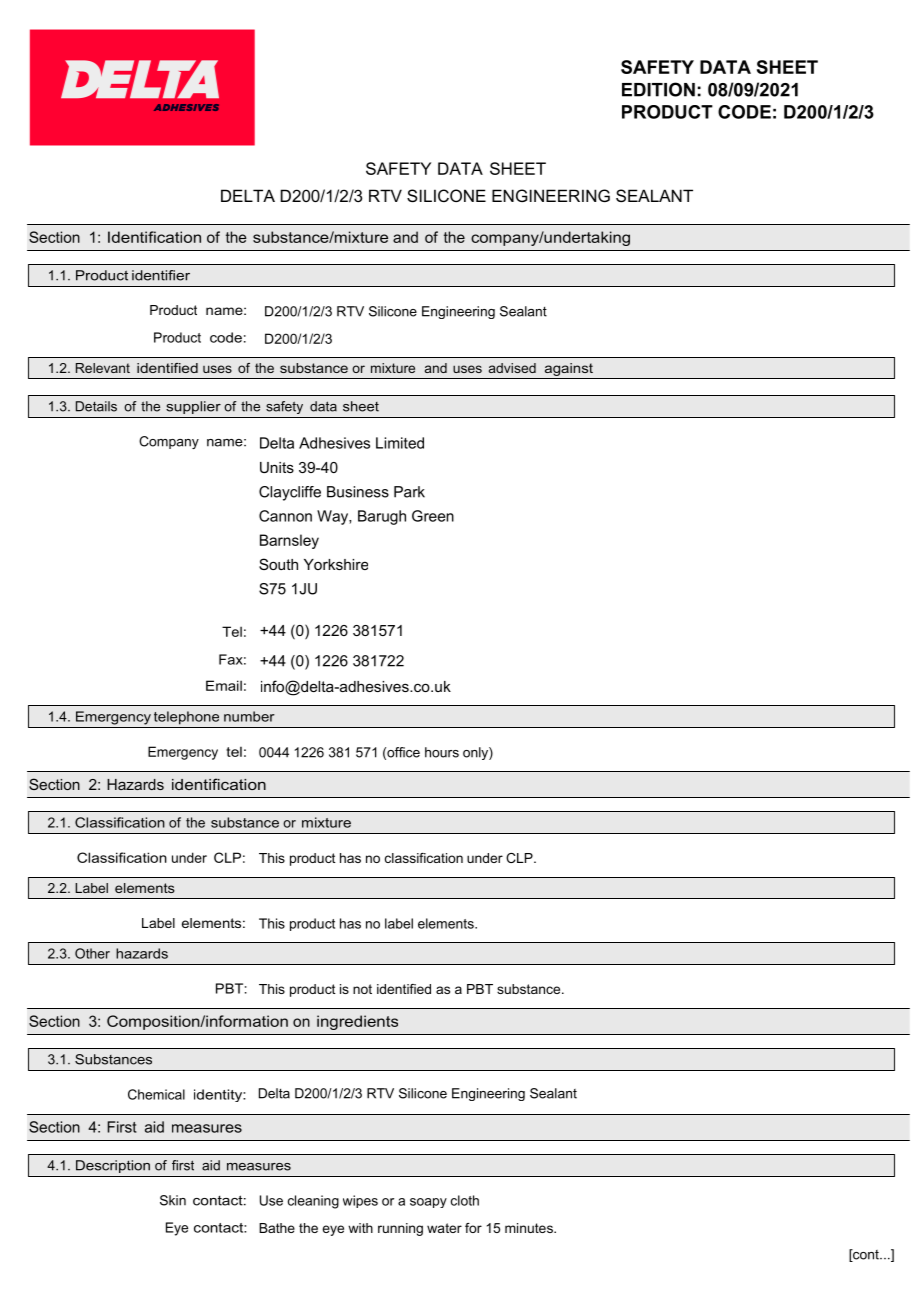 This screenshot has height=1308, width=924. I want to click on identifier, so click(161, 275).
